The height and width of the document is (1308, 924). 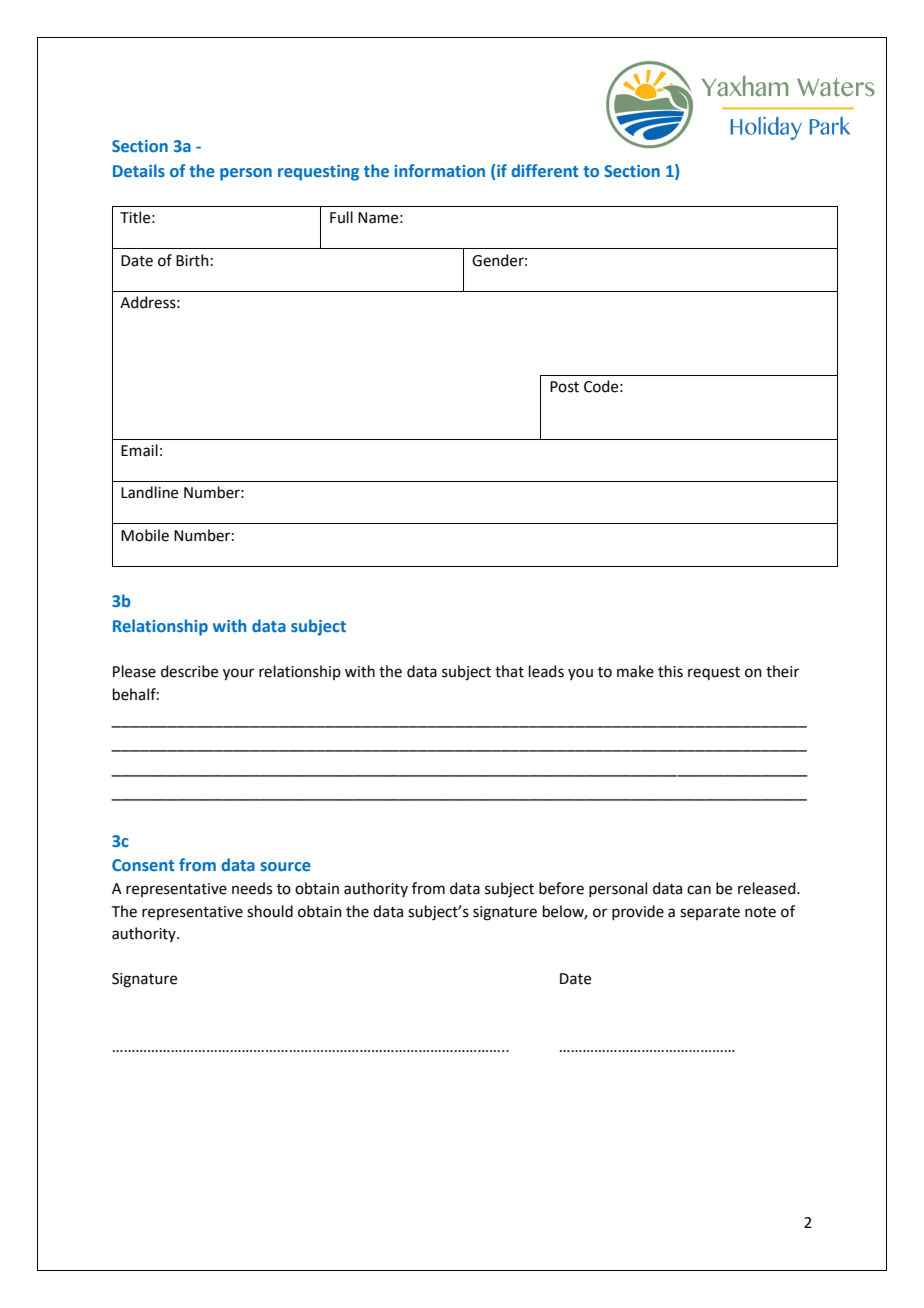 What do you see at coordinates (670, 671) in the document?
I see `this` at bounding box center [670, 671].
